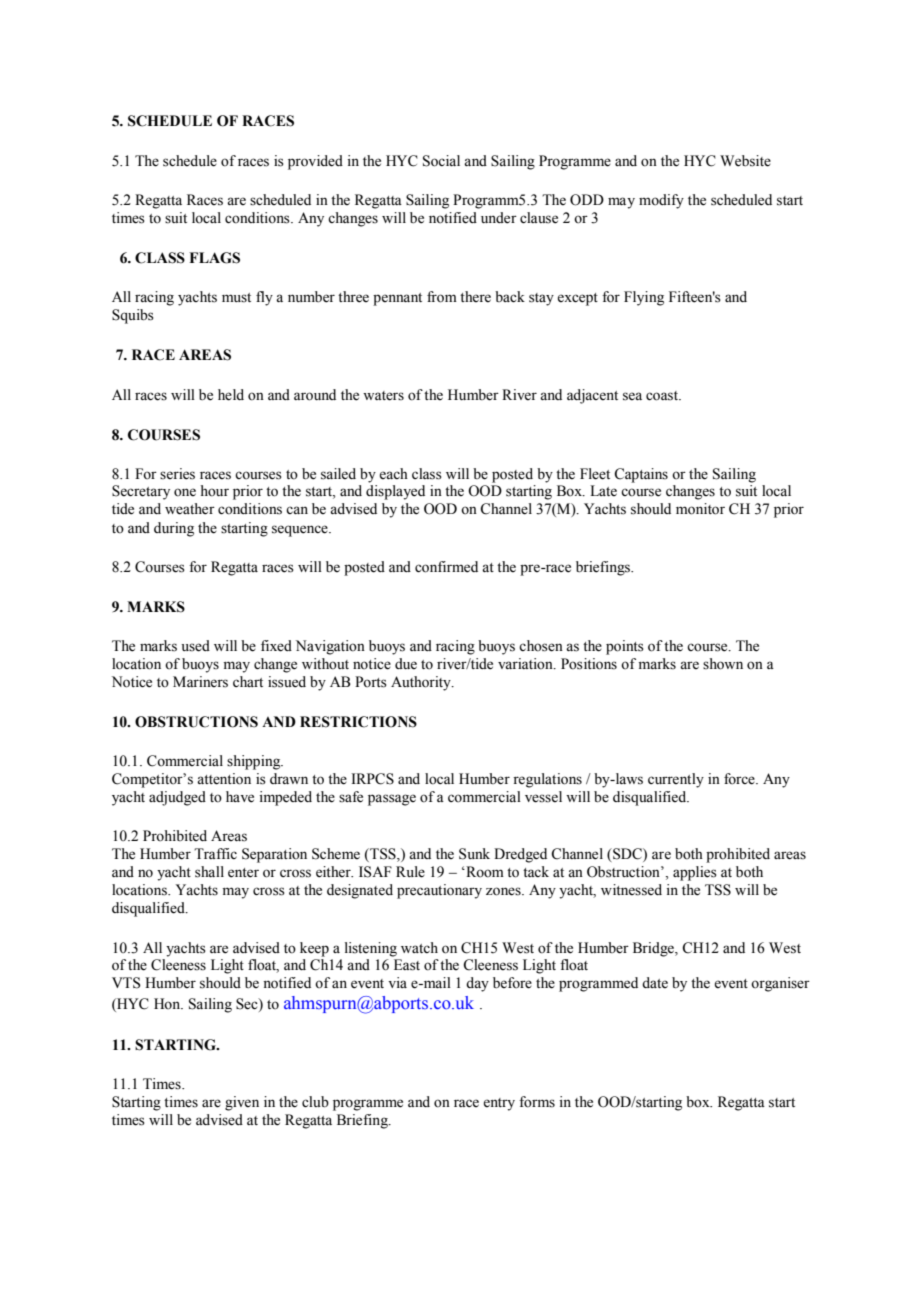  What do you see at coordinates (195, 646) in the screenshot?
I see `used` at bounding box center [195, 646].
